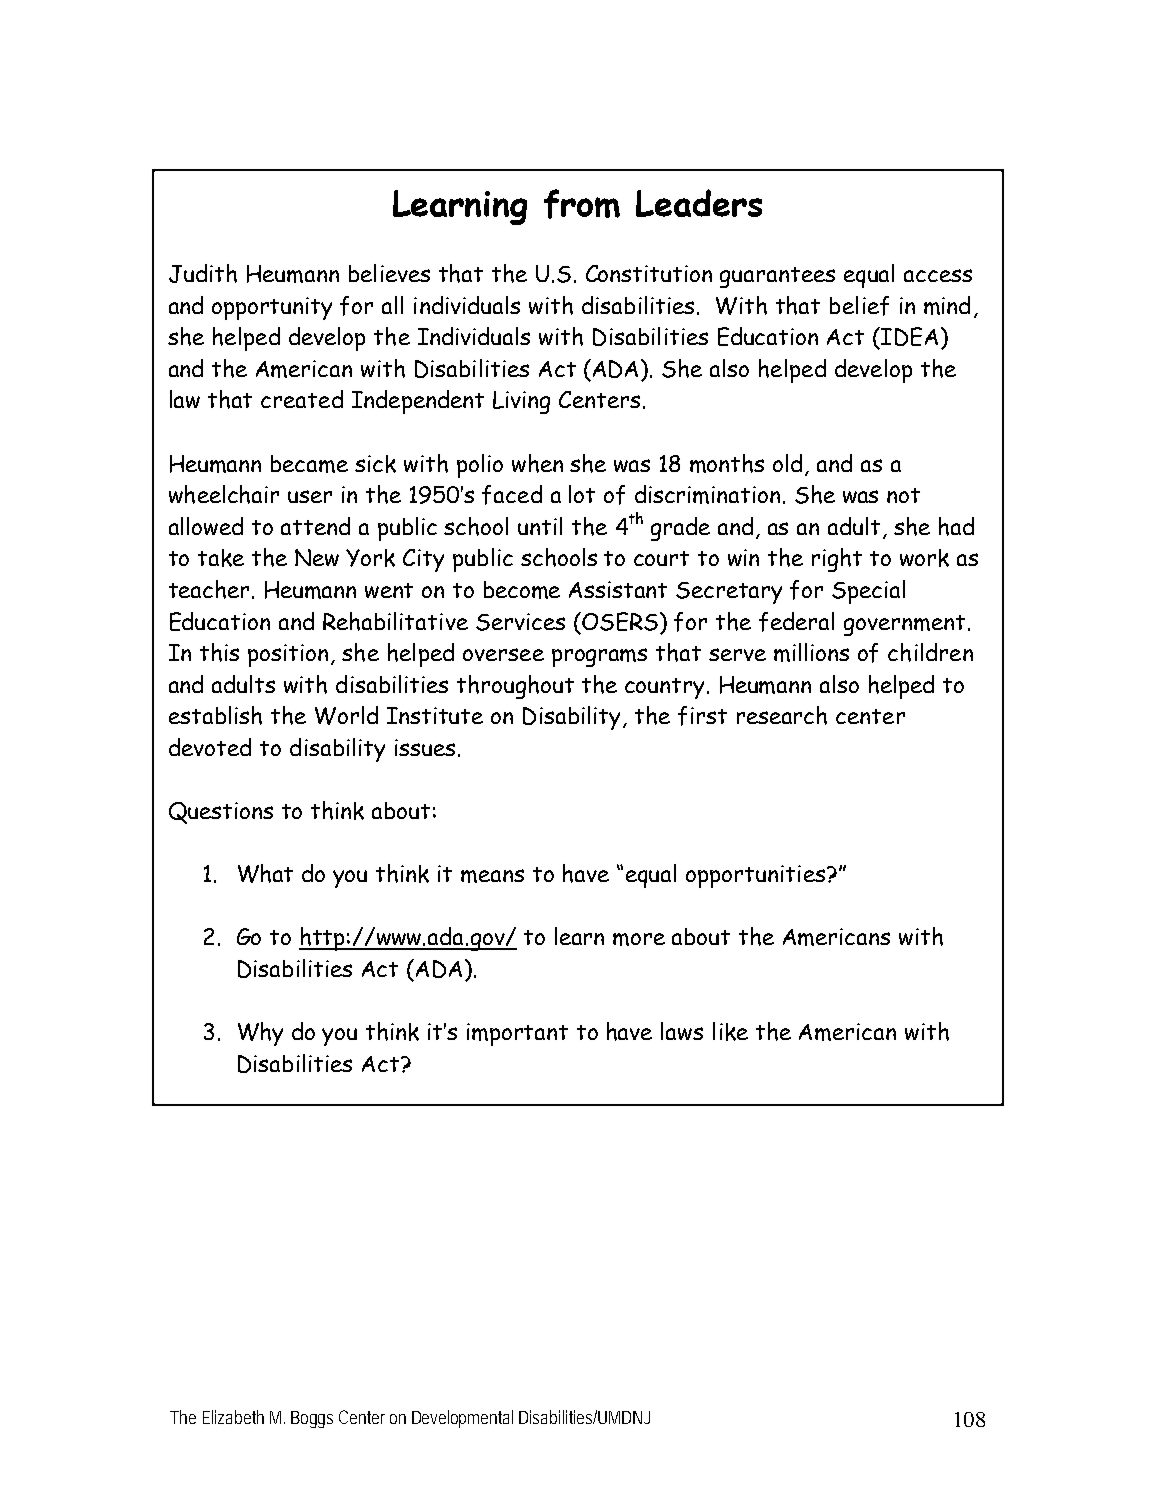  What do you see at coordinates (272, 308) in the screenshot?
I see `opportunity` at bounding box center [272, 308].
